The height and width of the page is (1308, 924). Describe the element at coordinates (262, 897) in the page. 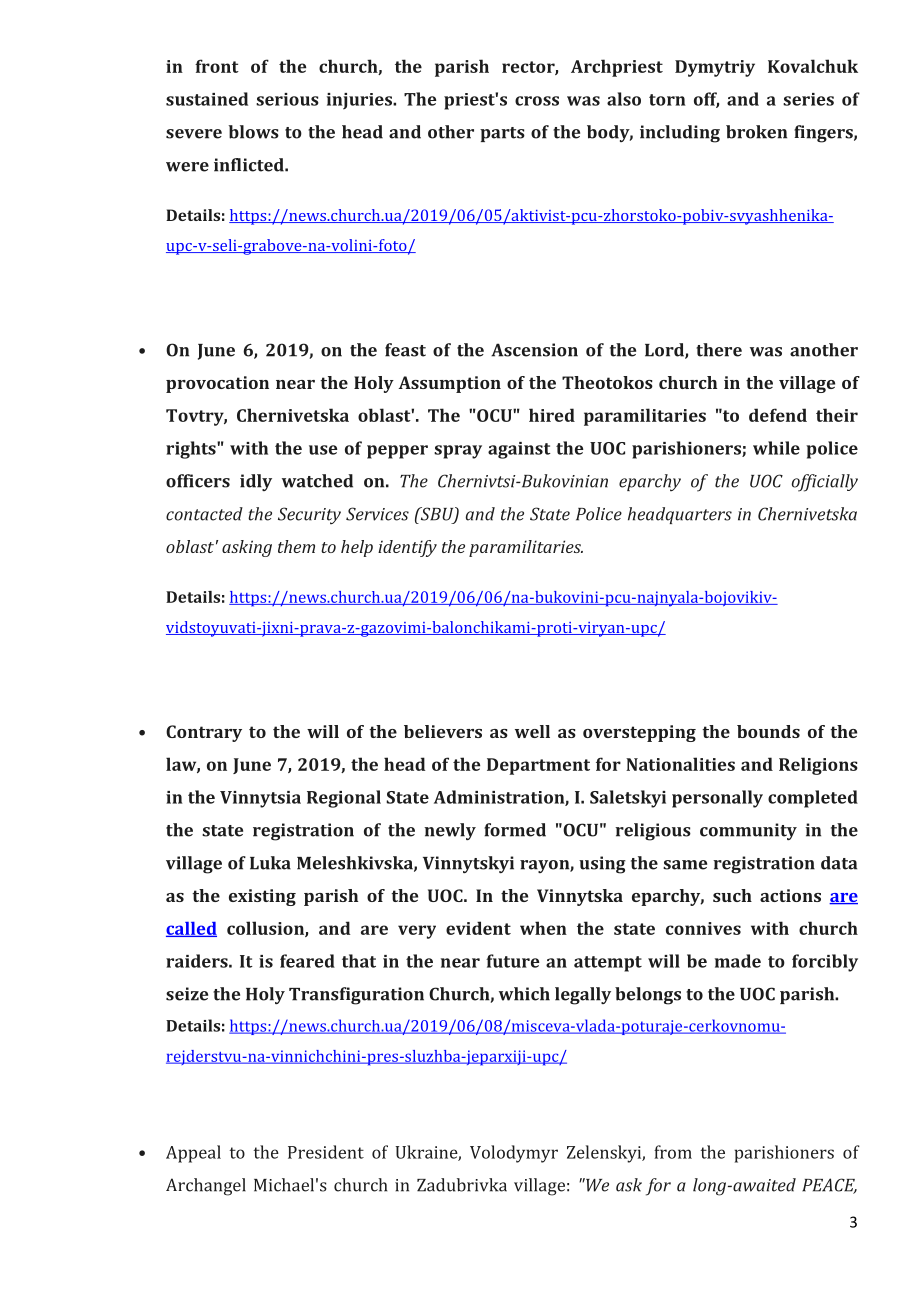

I see `existing` at that location.
